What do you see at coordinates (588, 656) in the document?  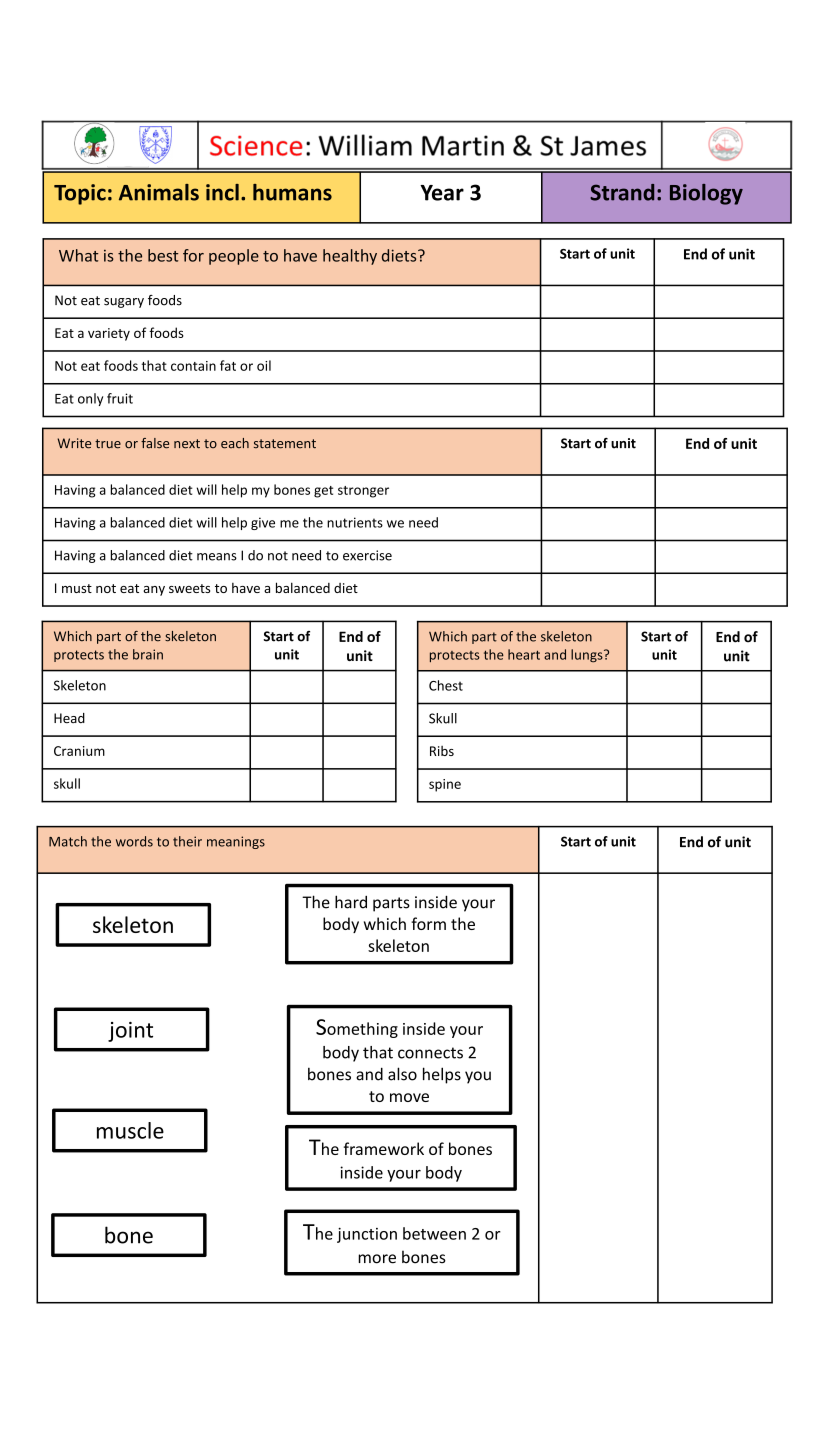 I see `lungs` at bounding box center [588, 656].
